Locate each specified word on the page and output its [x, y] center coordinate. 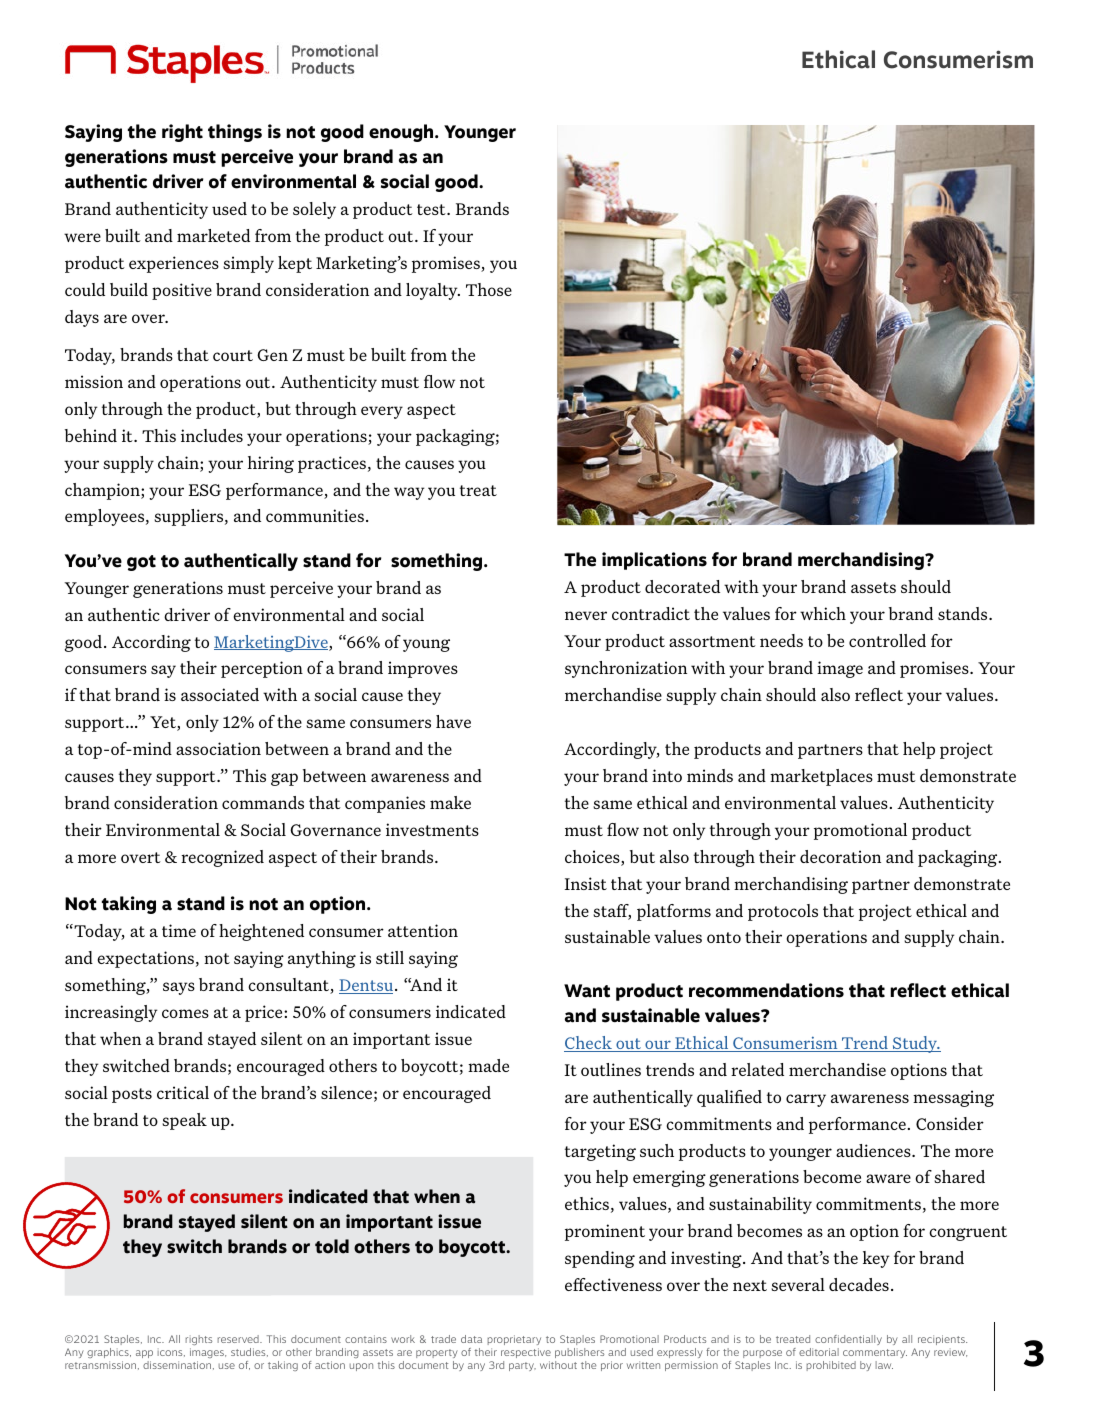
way [409, 493]
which [823, 613]
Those [489, 289]
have [453, 721]
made [488, 1065]
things [235, 133]
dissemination [177, 1365]
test [432, 209]
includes [212, 435]
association [218, 748]
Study [915, 1044]
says [179, 988]
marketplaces [821, 777]
